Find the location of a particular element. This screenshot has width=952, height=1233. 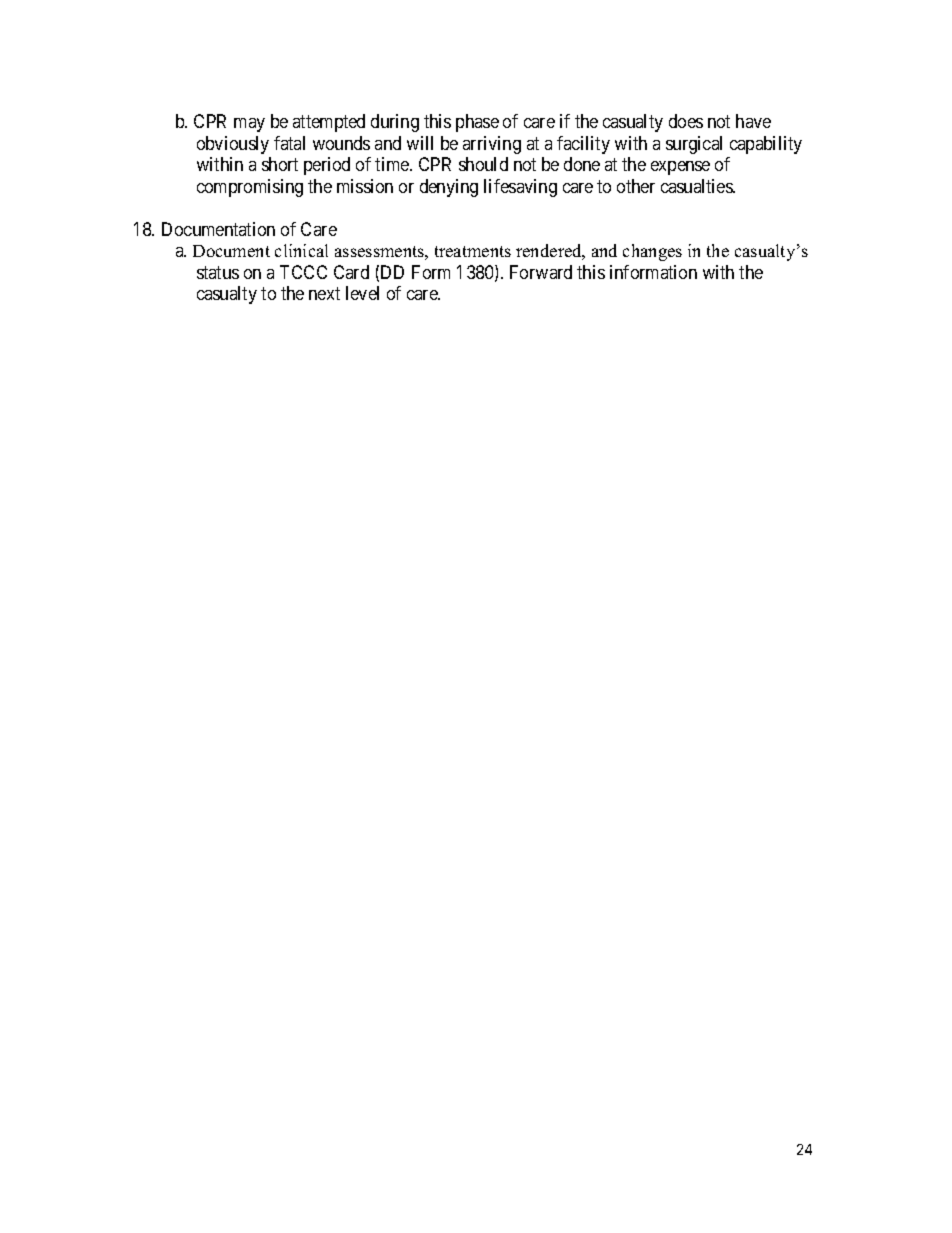

Card is located at coordinates (351, 272).
